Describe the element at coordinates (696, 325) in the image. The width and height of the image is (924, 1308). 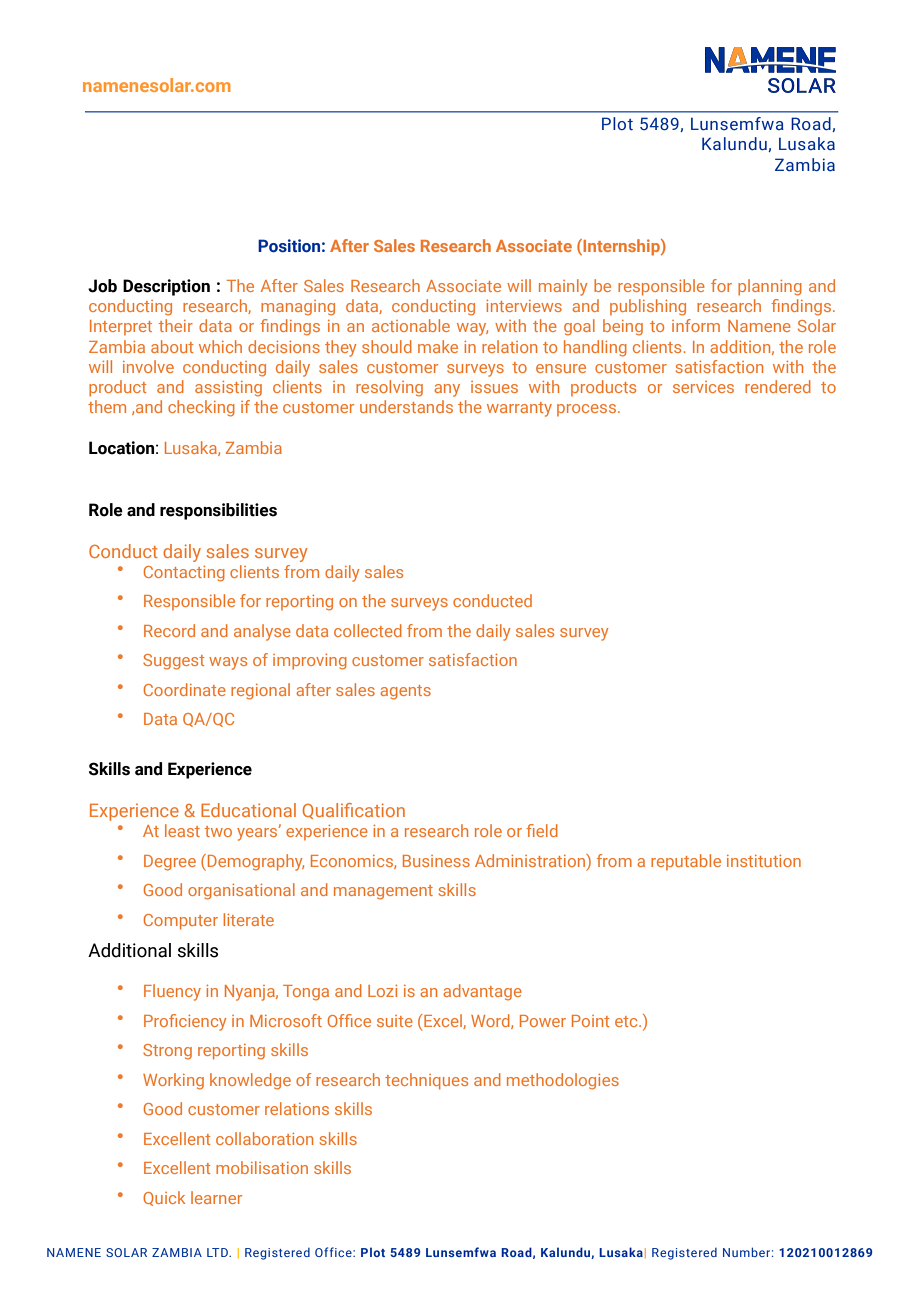
I see `inform` at that location.
